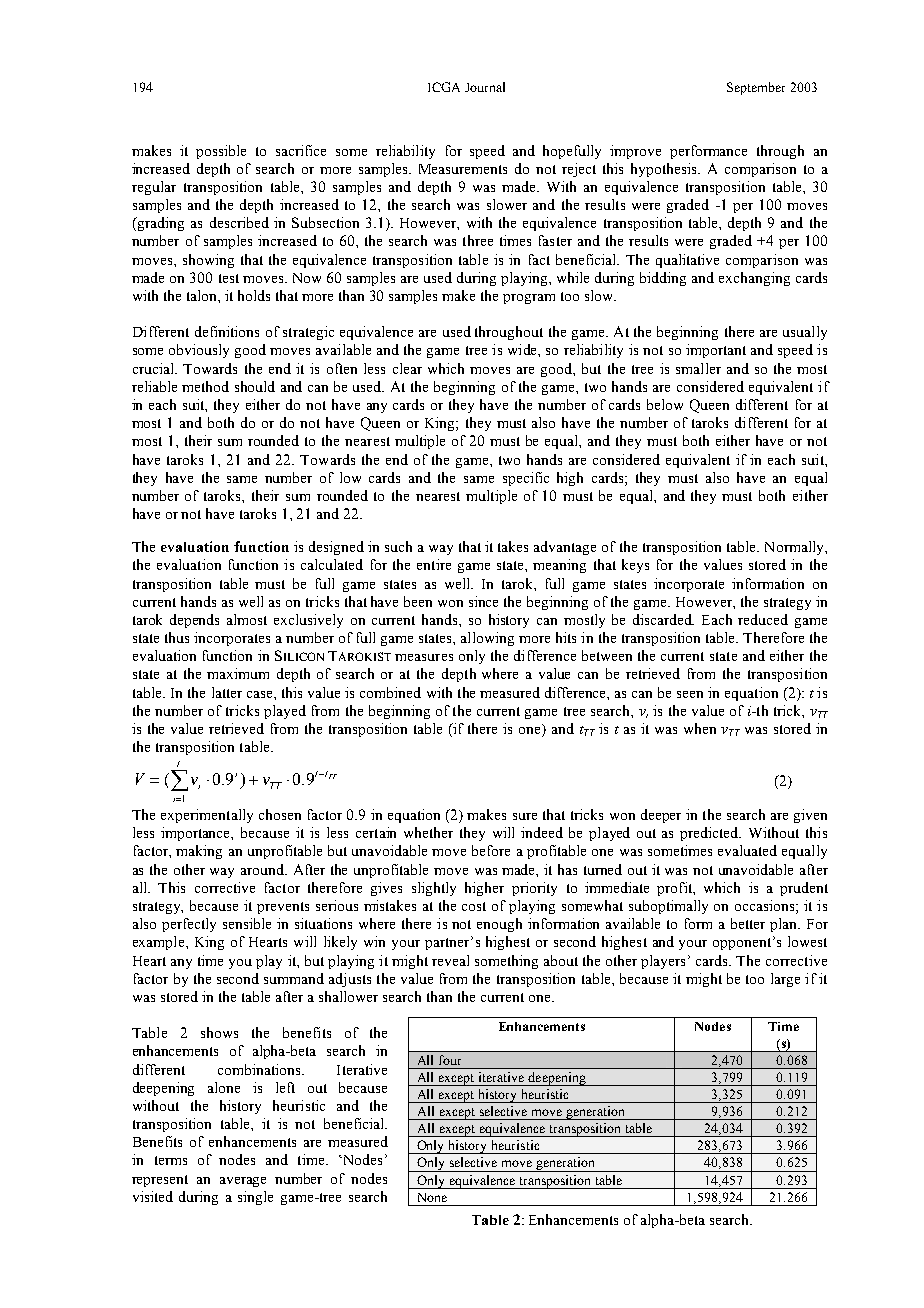 The width and height of the screenshot is (924, 1308). Describe the element at coordinates (485, 87) in the screenshot. I see `Journal` at that location.
